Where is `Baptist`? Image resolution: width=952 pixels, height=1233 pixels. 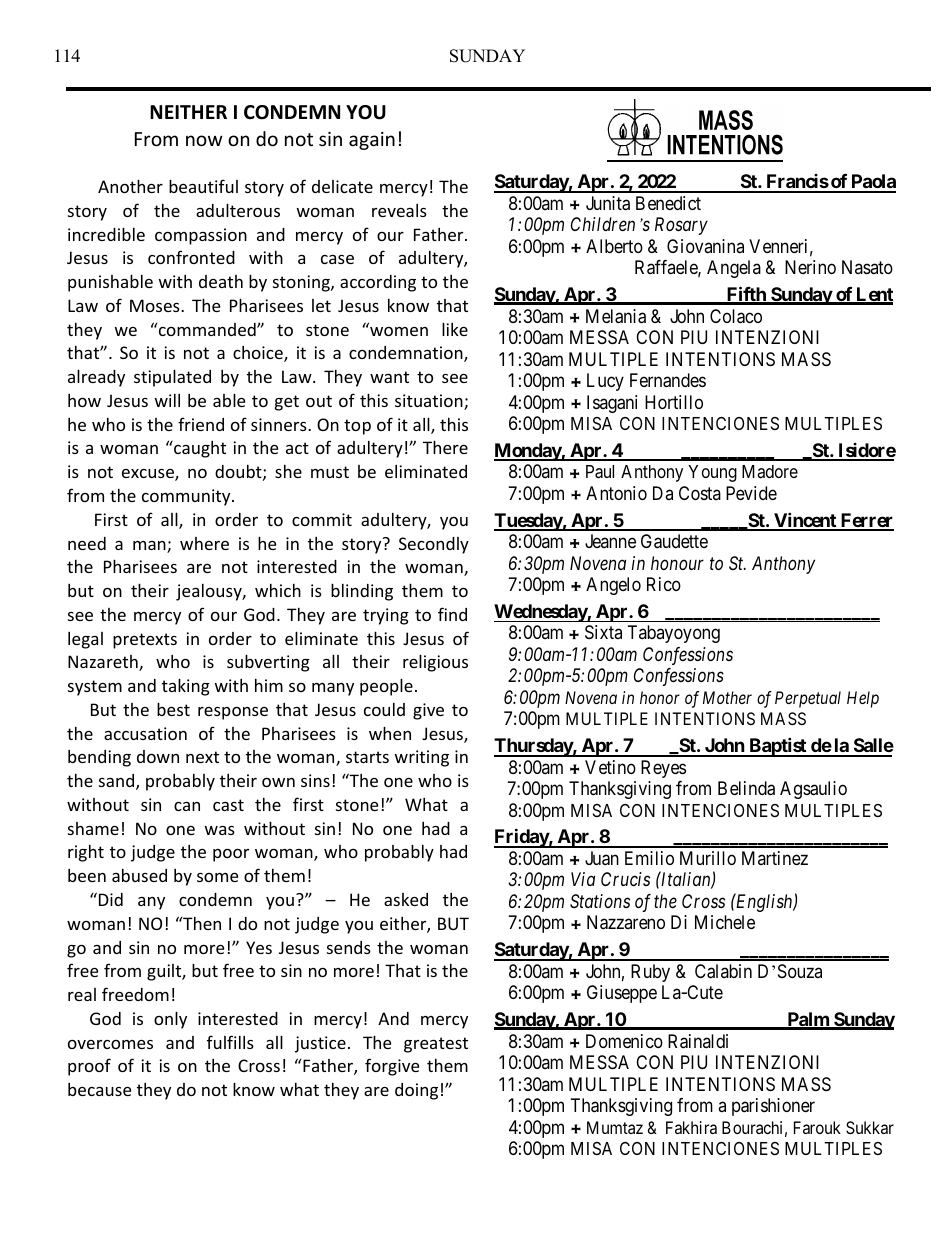
Baptist is located at coordinates (778, 747).
